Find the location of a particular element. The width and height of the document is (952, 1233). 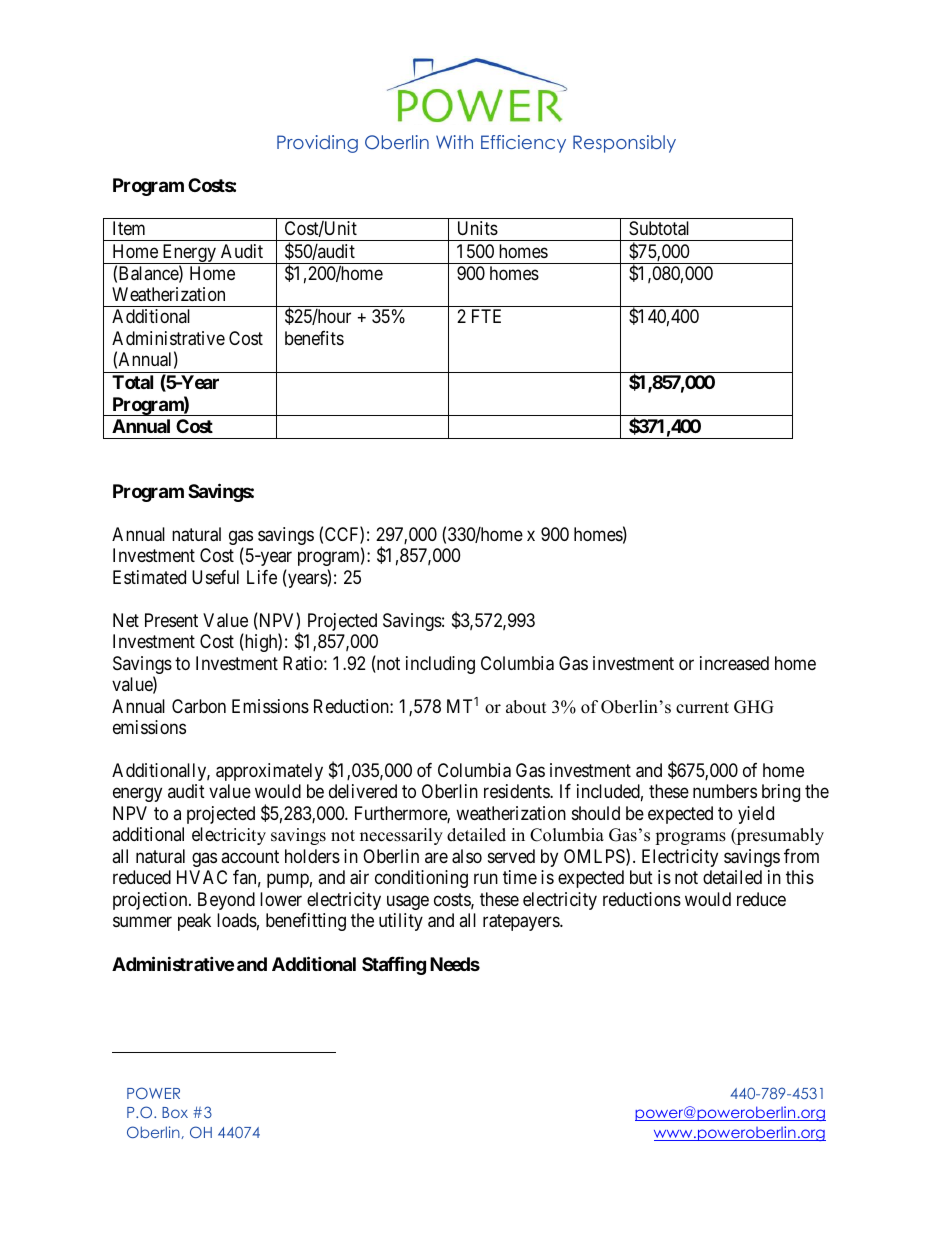

Present is located at coordinates (171, 620).
